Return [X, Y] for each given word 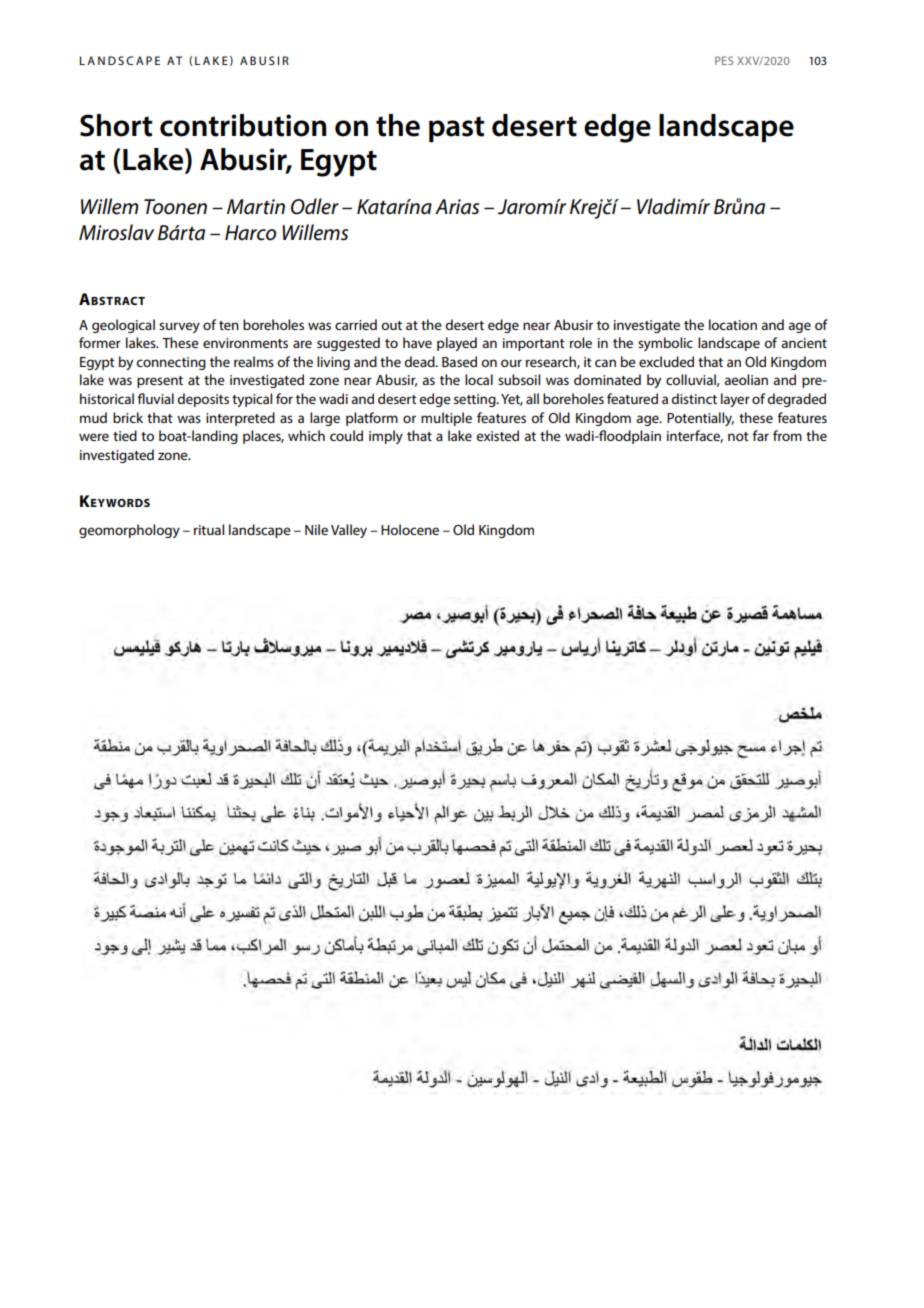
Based [459, 361]
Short [116, 125]
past [456, 129]
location [733, 324]
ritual [209, 529]
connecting [171, 363]
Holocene [410, 529]
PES [724, 60]
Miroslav [116, 232]
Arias [457, 207]
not [738, 436]
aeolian [746, 379]
